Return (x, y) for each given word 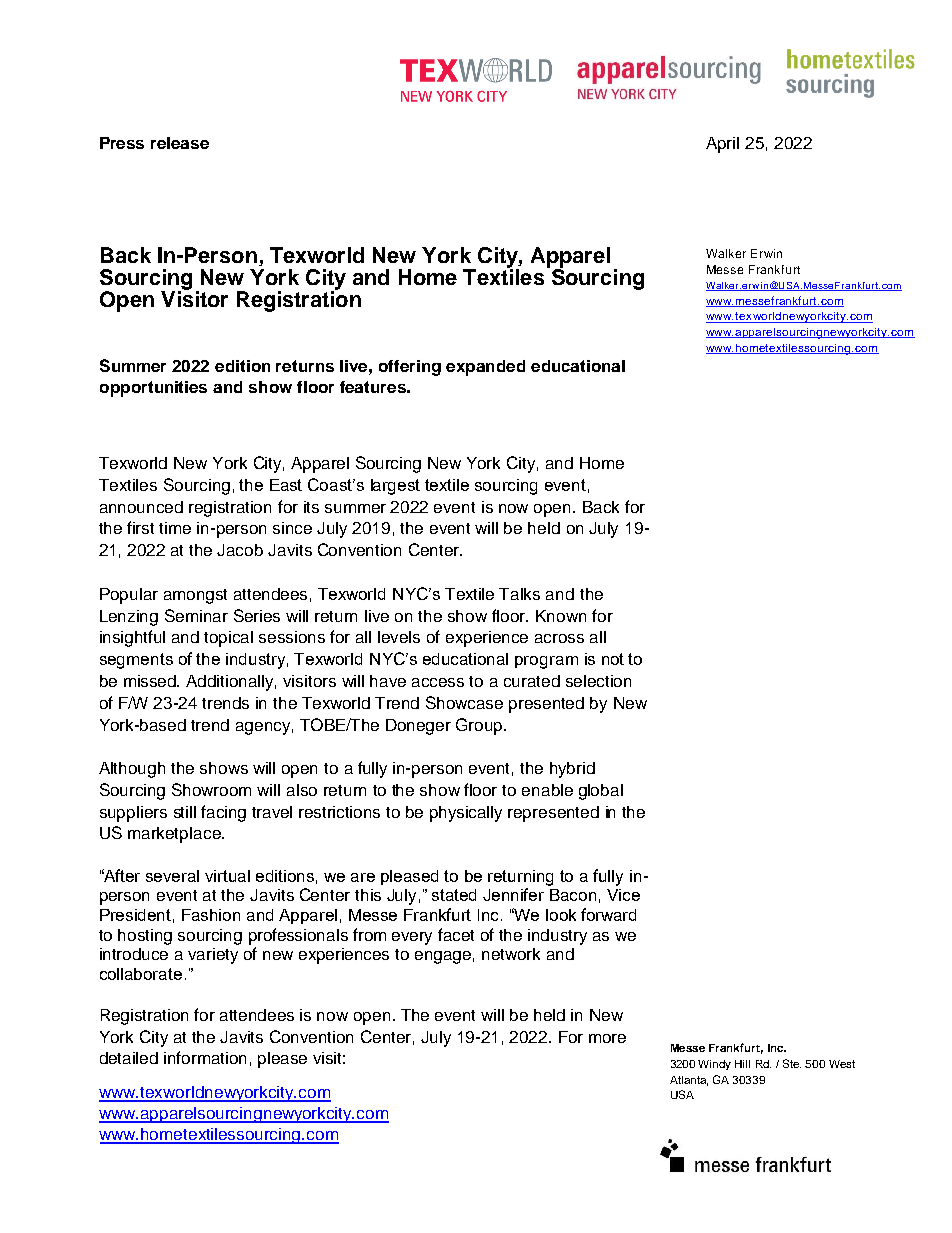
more (607, 1038)
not (613, 659)
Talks (519, 594)
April (722, 145)
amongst (195, 596)
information (205, 1057)
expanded (485, 368)
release (180, 143)
